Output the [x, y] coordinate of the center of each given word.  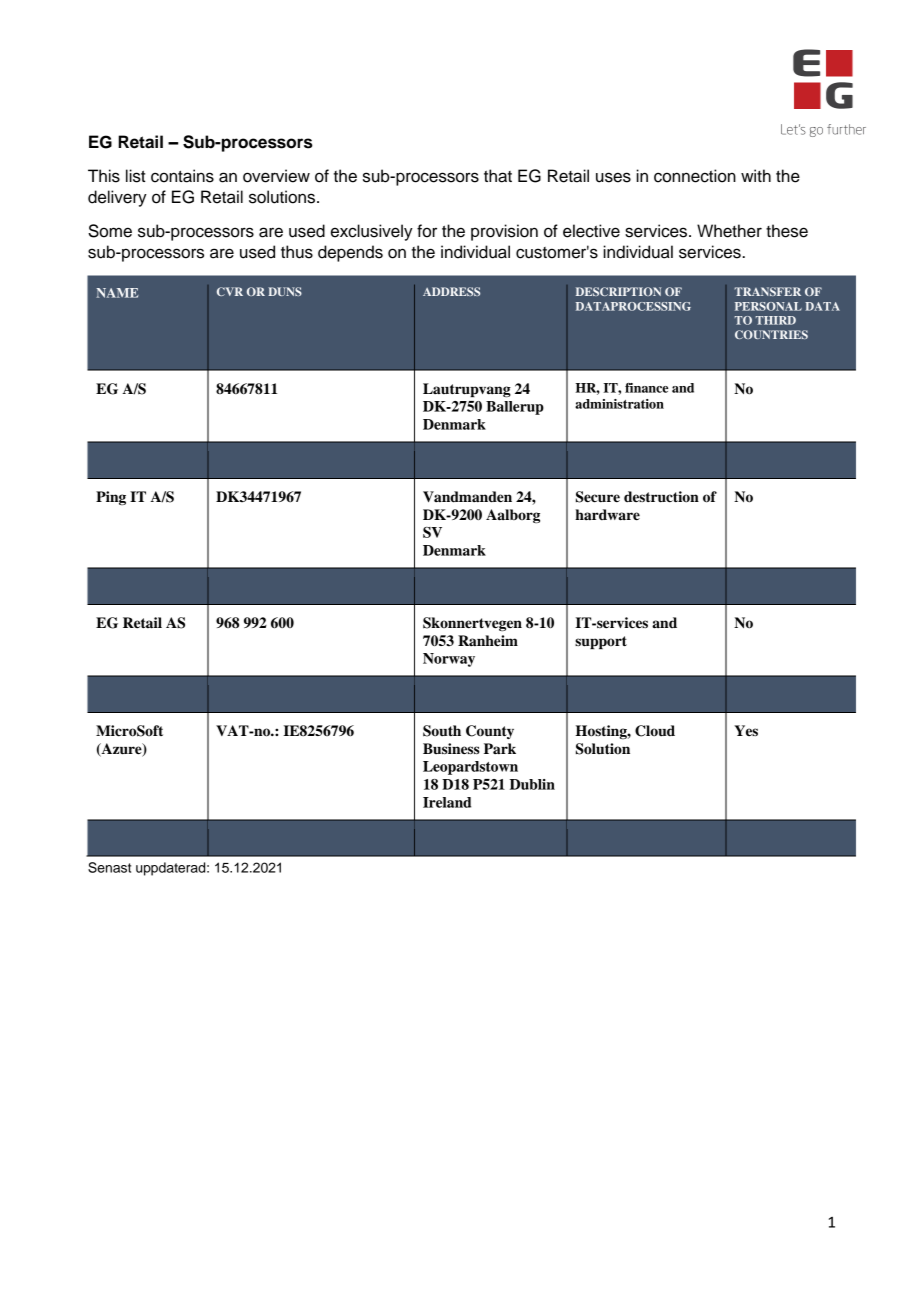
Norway [449, 660]
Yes [746, 730]
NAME [117, 293]
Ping [111, 498]
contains [182, 176]
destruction [661, 497]
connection [695, 176]
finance [647, 388]
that [498, 176]
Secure [598, 497]
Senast [109, 867]
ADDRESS [451, 291]
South [442, 731]
